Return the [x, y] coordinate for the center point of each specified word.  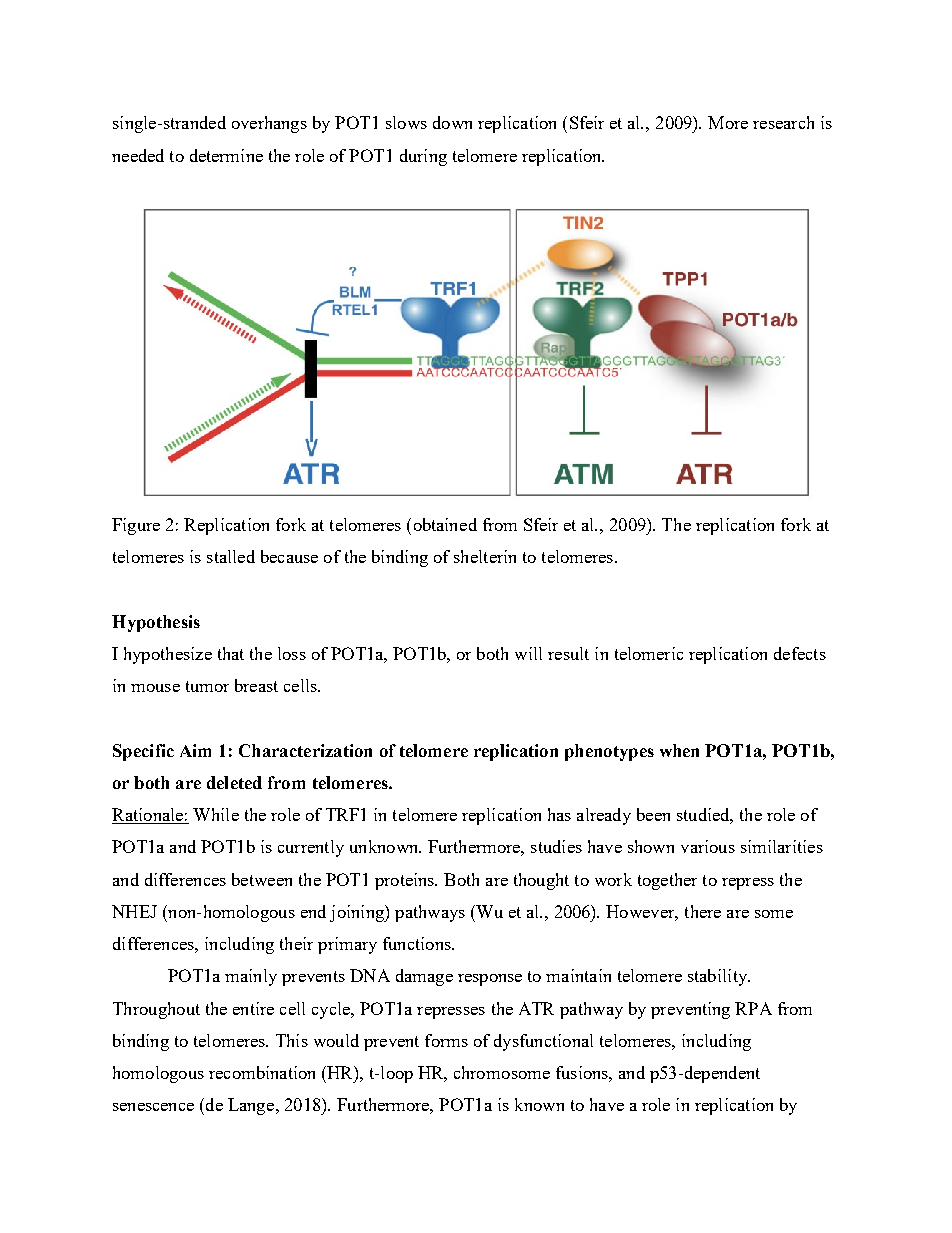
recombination [262, 1072]
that [231, 653]
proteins [406, 881]
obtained [445, 524]
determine [226, 155]
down [452, 122]
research [783, 122]
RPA [753, 1008]
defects [800, 653]
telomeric [649, 653]
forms [446, 1040]
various [708, 846]
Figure [136, 526]
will [528, 653]
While [216, 814]
